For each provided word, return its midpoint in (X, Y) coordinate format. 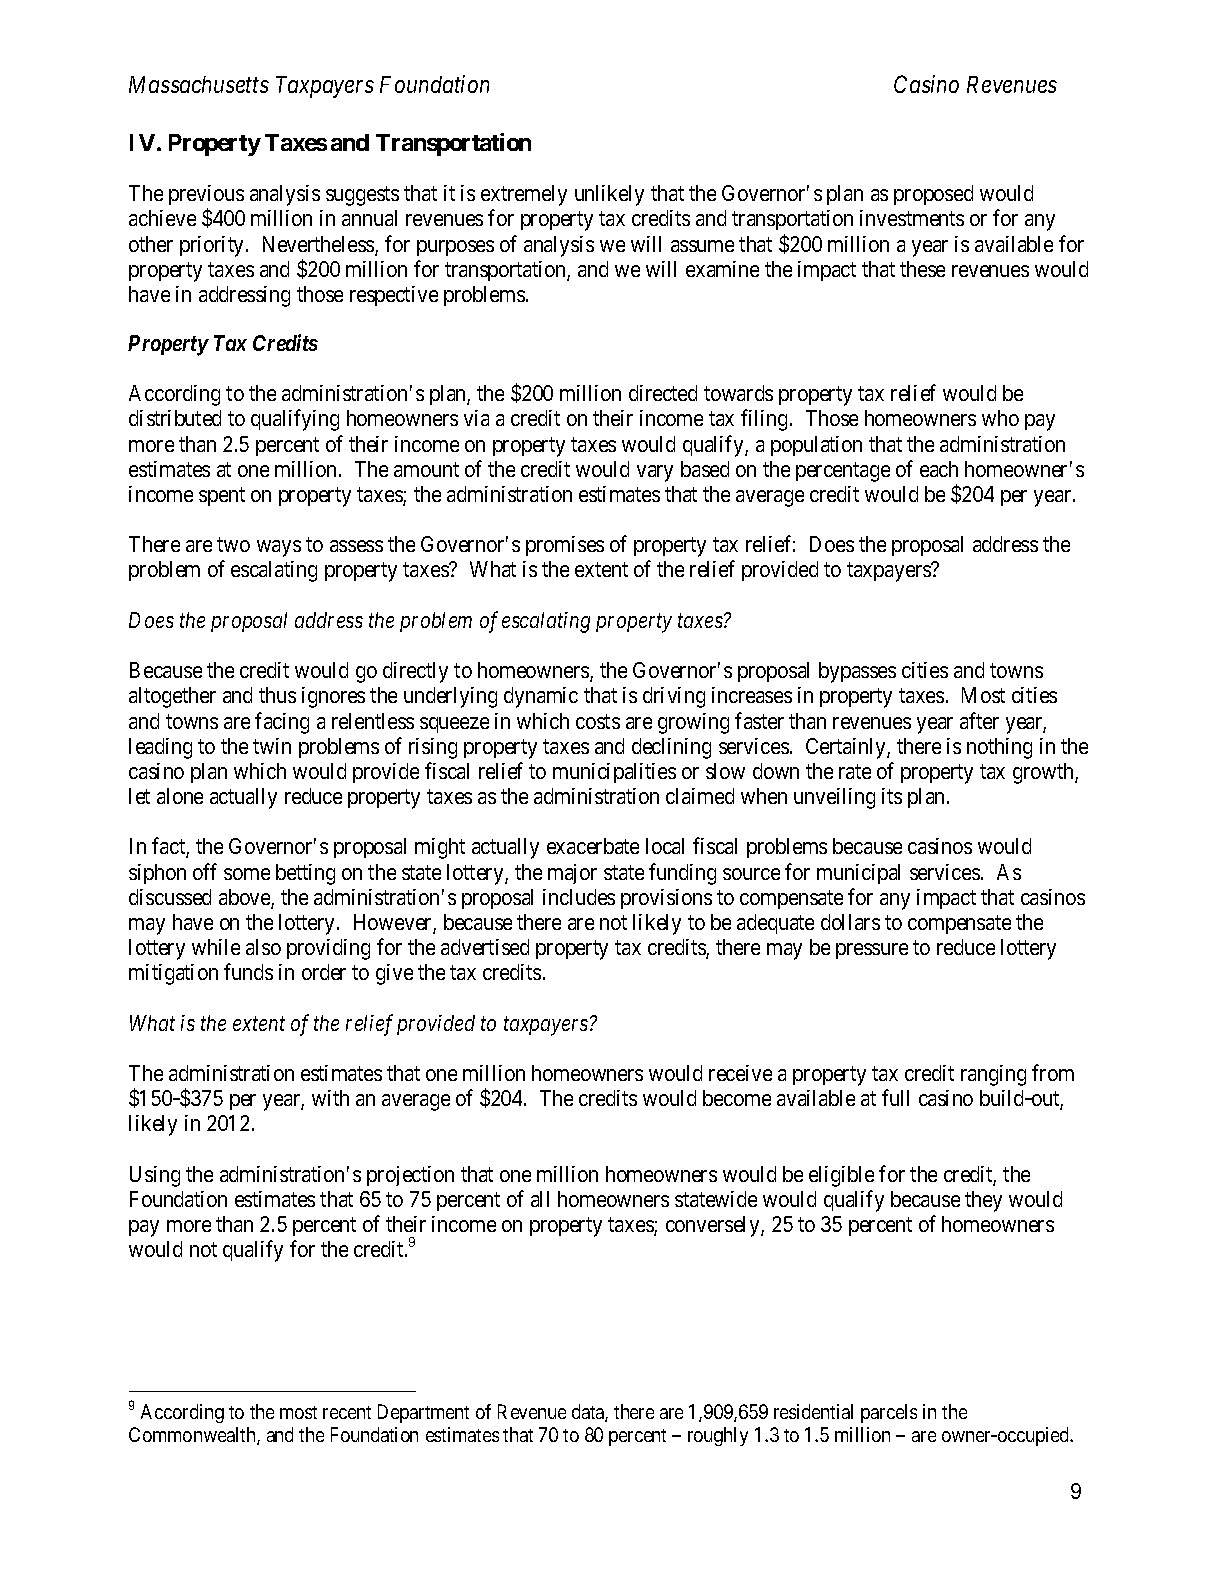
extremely (524, 195)
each (939, 469)
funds (248, 971)
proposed (933, 195)
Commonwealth (193, 1436)
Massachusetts (199, 84)
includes (579, 897)
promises (565, 546)
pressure (872, 951)
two (233, 545)
